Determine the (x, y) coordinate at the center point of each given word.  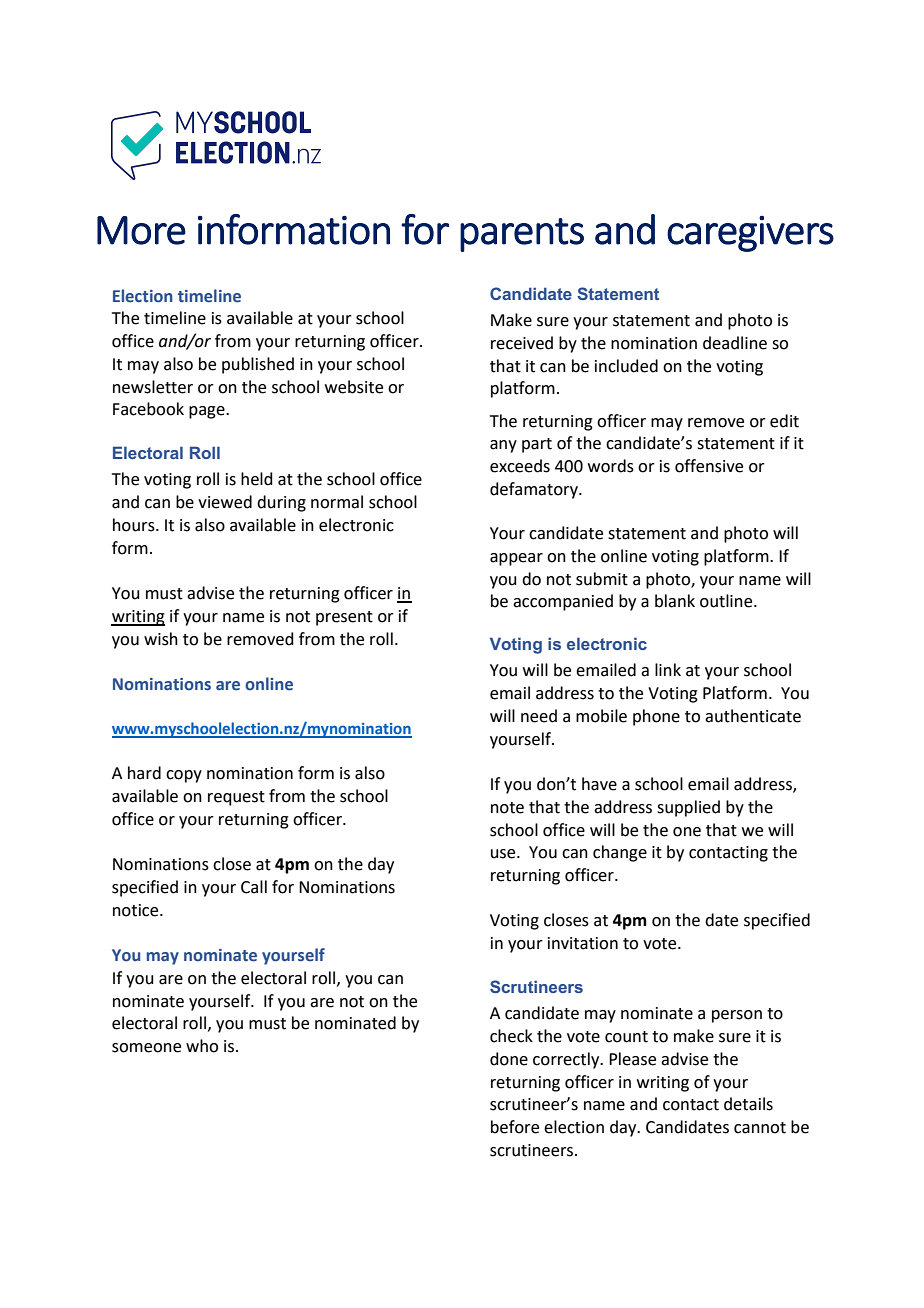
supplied (688, 808)
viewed (225, 502)
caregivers (750, 234)
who (202, 1046)
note (507, 808)
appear (516, 559)
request (236, 798)
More (141, 230)
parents (522, 235)
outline (727, 601)
